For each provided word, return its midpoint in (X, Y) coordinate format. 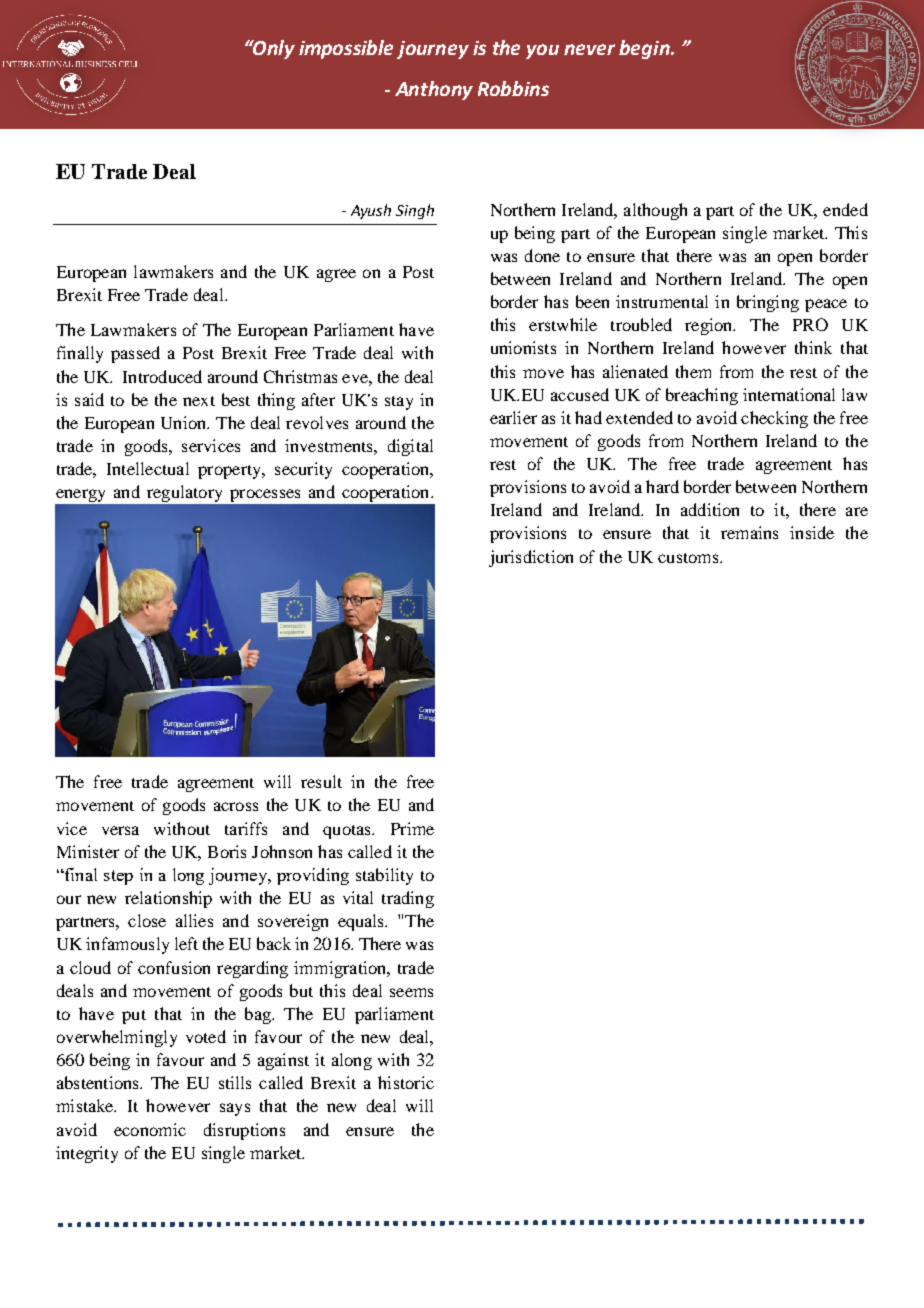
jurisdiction (531, 558)
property (230, 472)
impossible (346, 49)
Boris (227, 851)
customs (689, 558)
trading (408, 899)
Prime (412, 828)
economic (150, 1129)
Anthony (434, 90)
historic (406, 1082)
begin (645, 49)
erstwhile (563, 324)
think (813, 347)
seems (411, 992)
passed (135, 354)
